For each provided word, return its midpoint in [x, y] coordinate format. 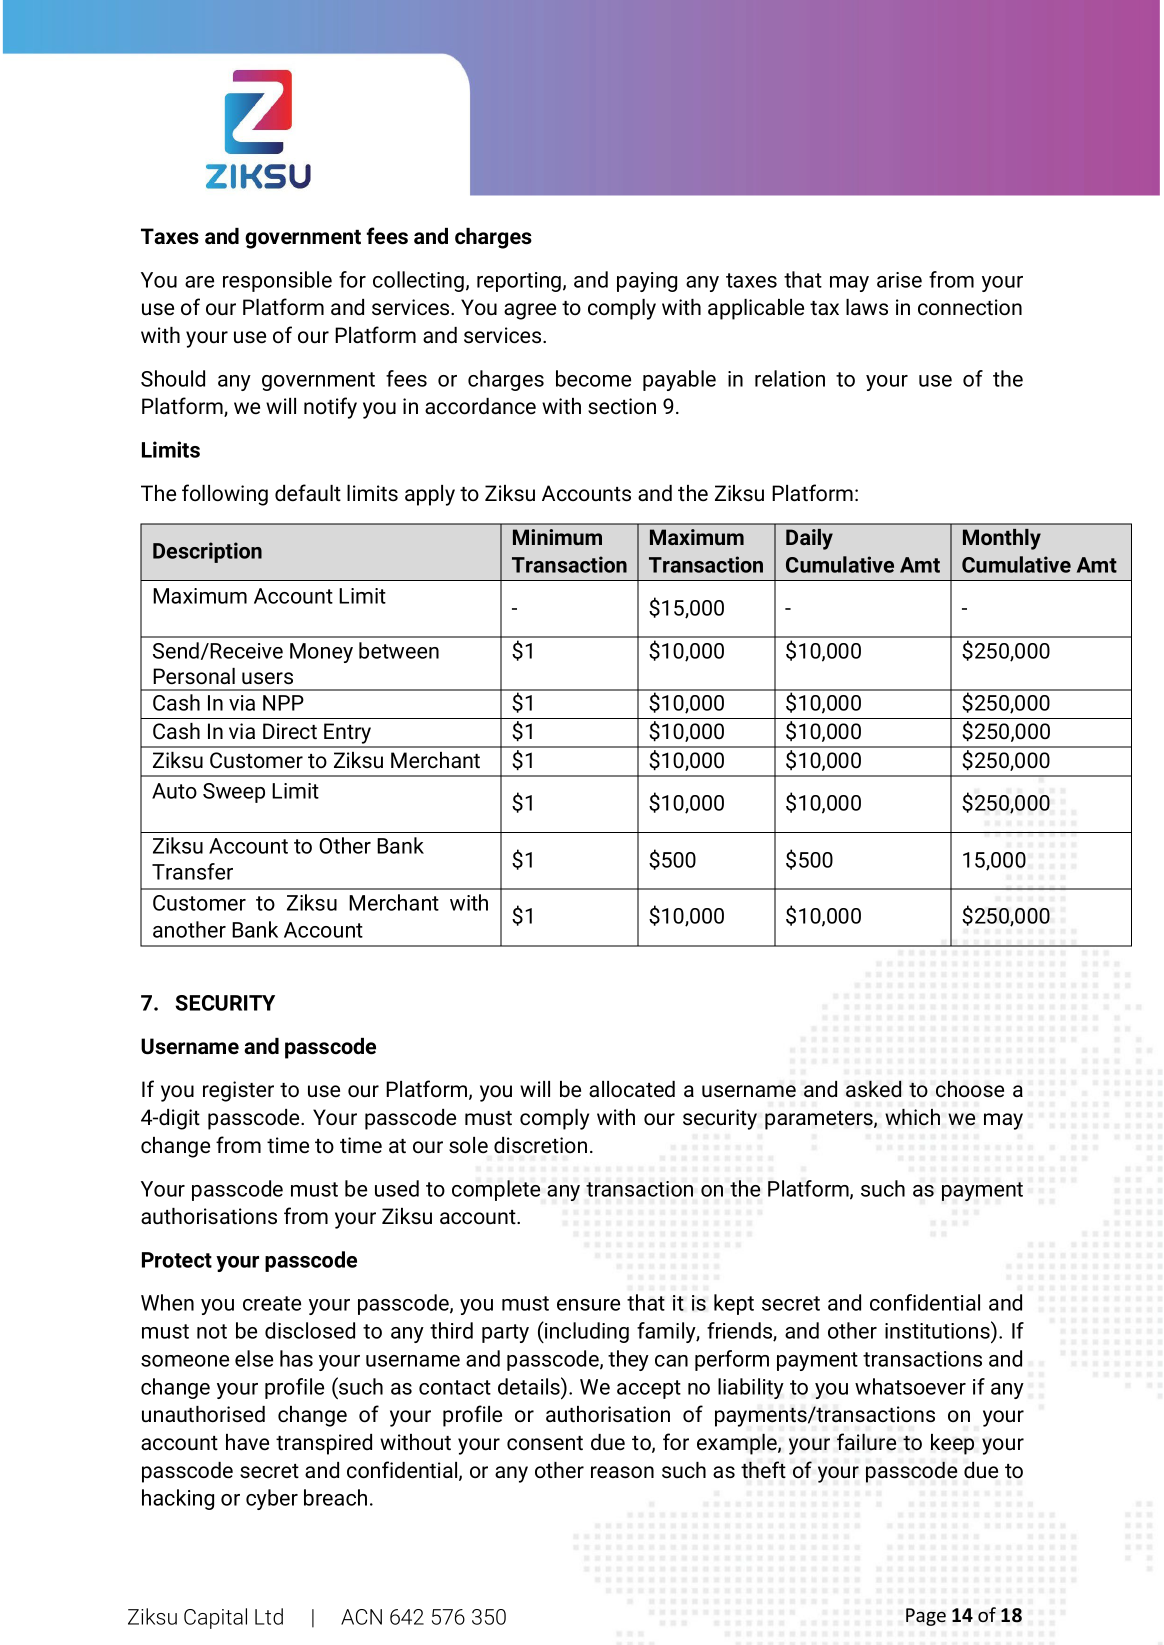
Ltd [269, 1616]
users [267, 678]
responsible [277, 281]
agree [530, 311]
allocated [632, 1089]
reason [622, 1472]
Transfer [192, 871]
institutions [938, 1330]
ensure [588, 1305]
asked [874, 1088]
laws [867, 307]
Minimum [557, 537]
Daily [809, 539]
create [272, 1303]
